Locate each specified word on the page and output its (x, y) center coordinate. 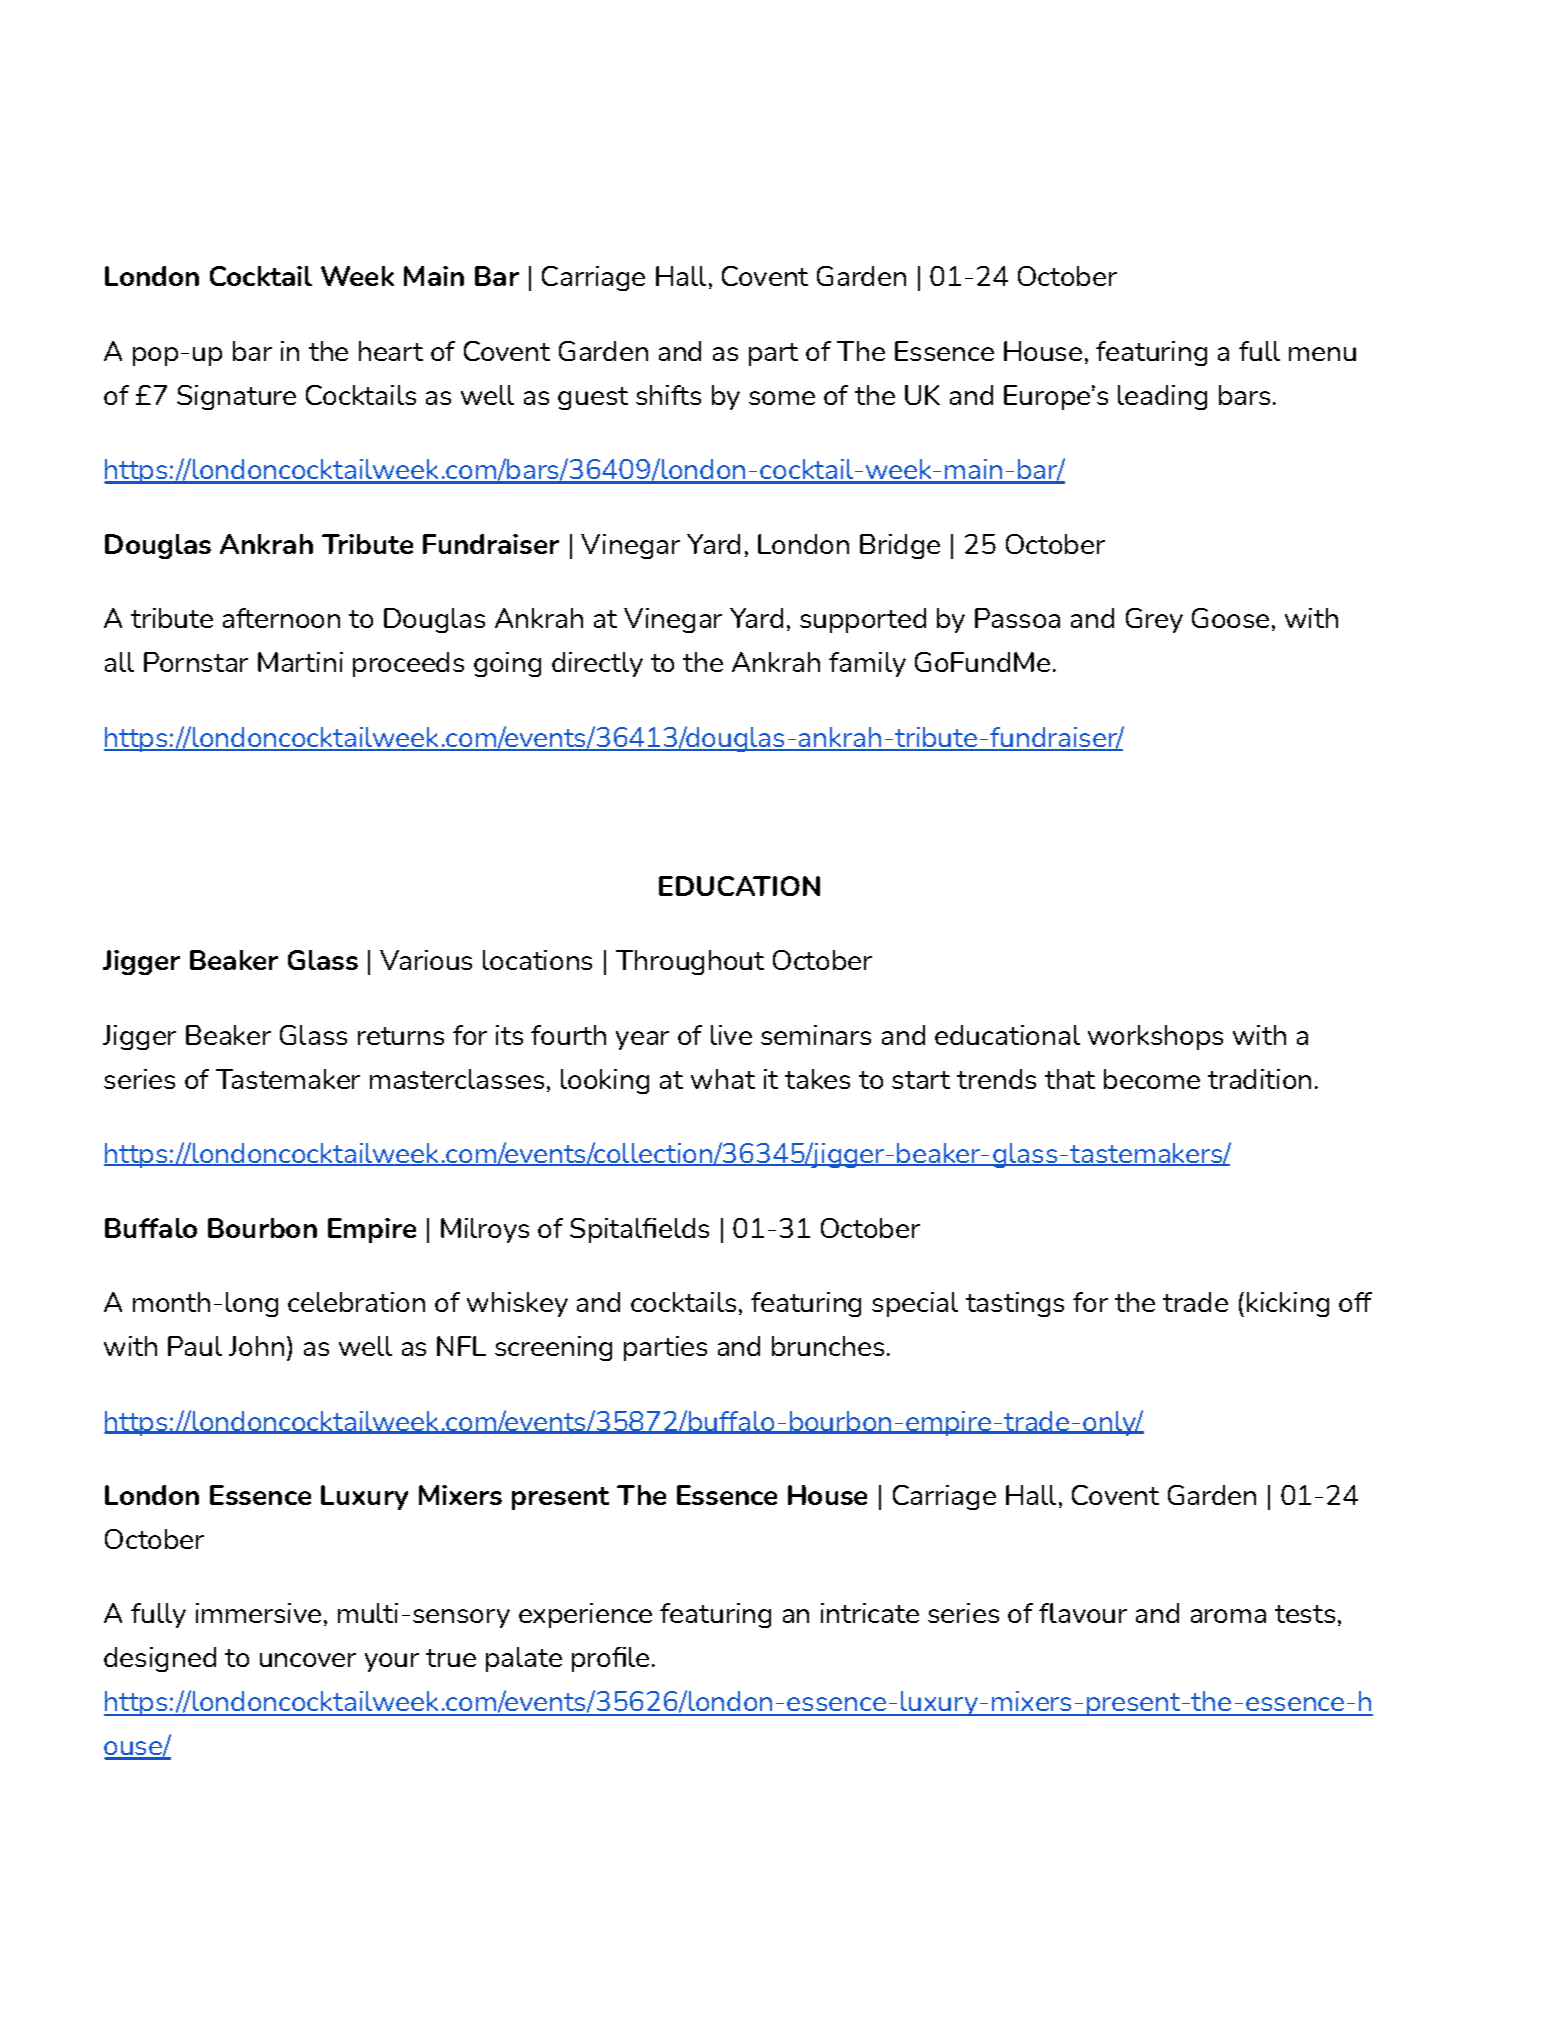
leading (1162, 397)
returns (401, 1036)
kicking (1288, 1304)
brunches (828, 1346)
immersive (258, 1613)
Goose (1230, 618)
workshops (1155, 1037)
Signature (236, 397)
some (782, 398)
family (867, 664)
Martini (300, 662)
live (731, 1035)
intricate (870, 1613)
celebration (356, 1302)
